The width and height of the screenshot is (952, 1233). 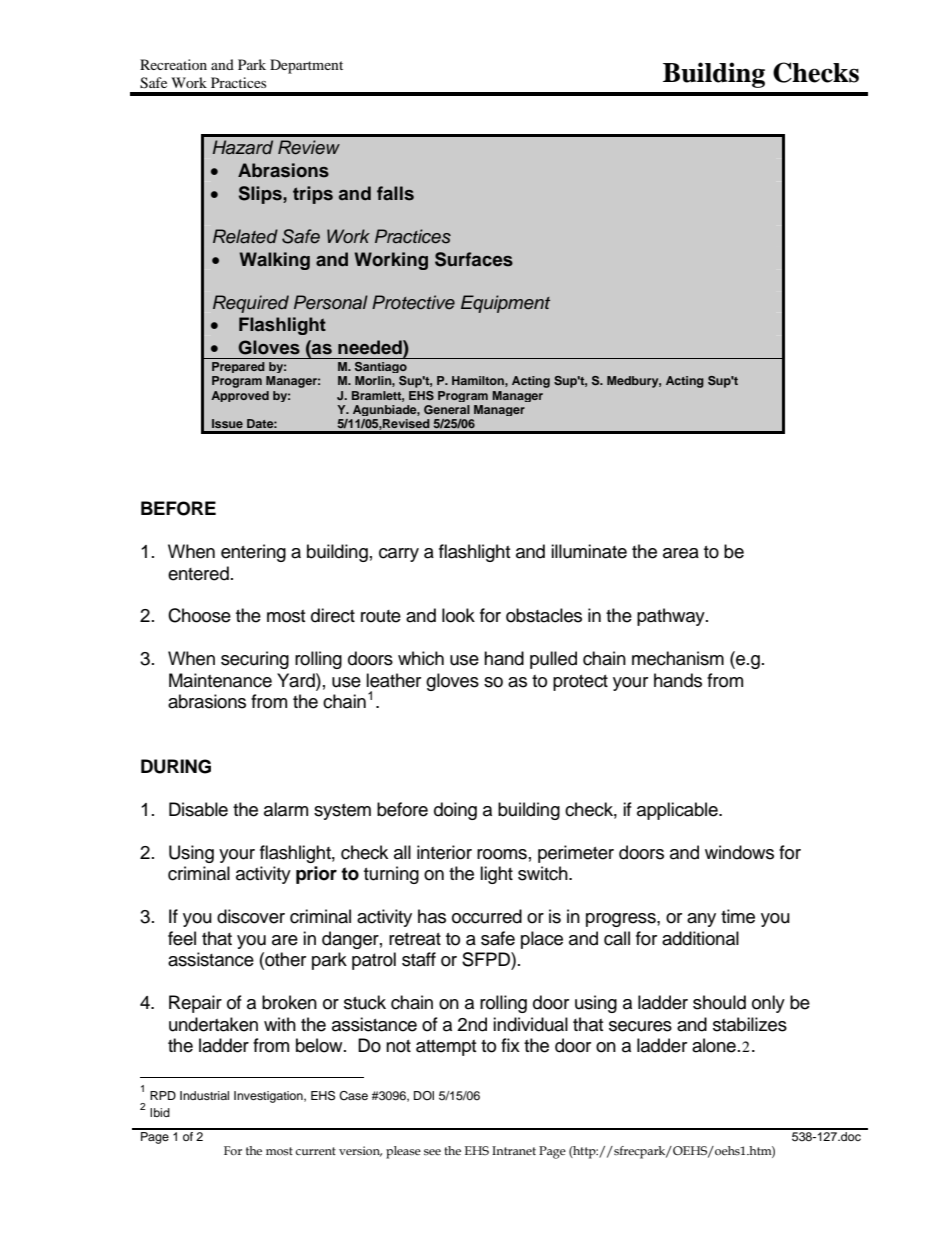 I want to click on Disable, so click(x=198, y=809).
